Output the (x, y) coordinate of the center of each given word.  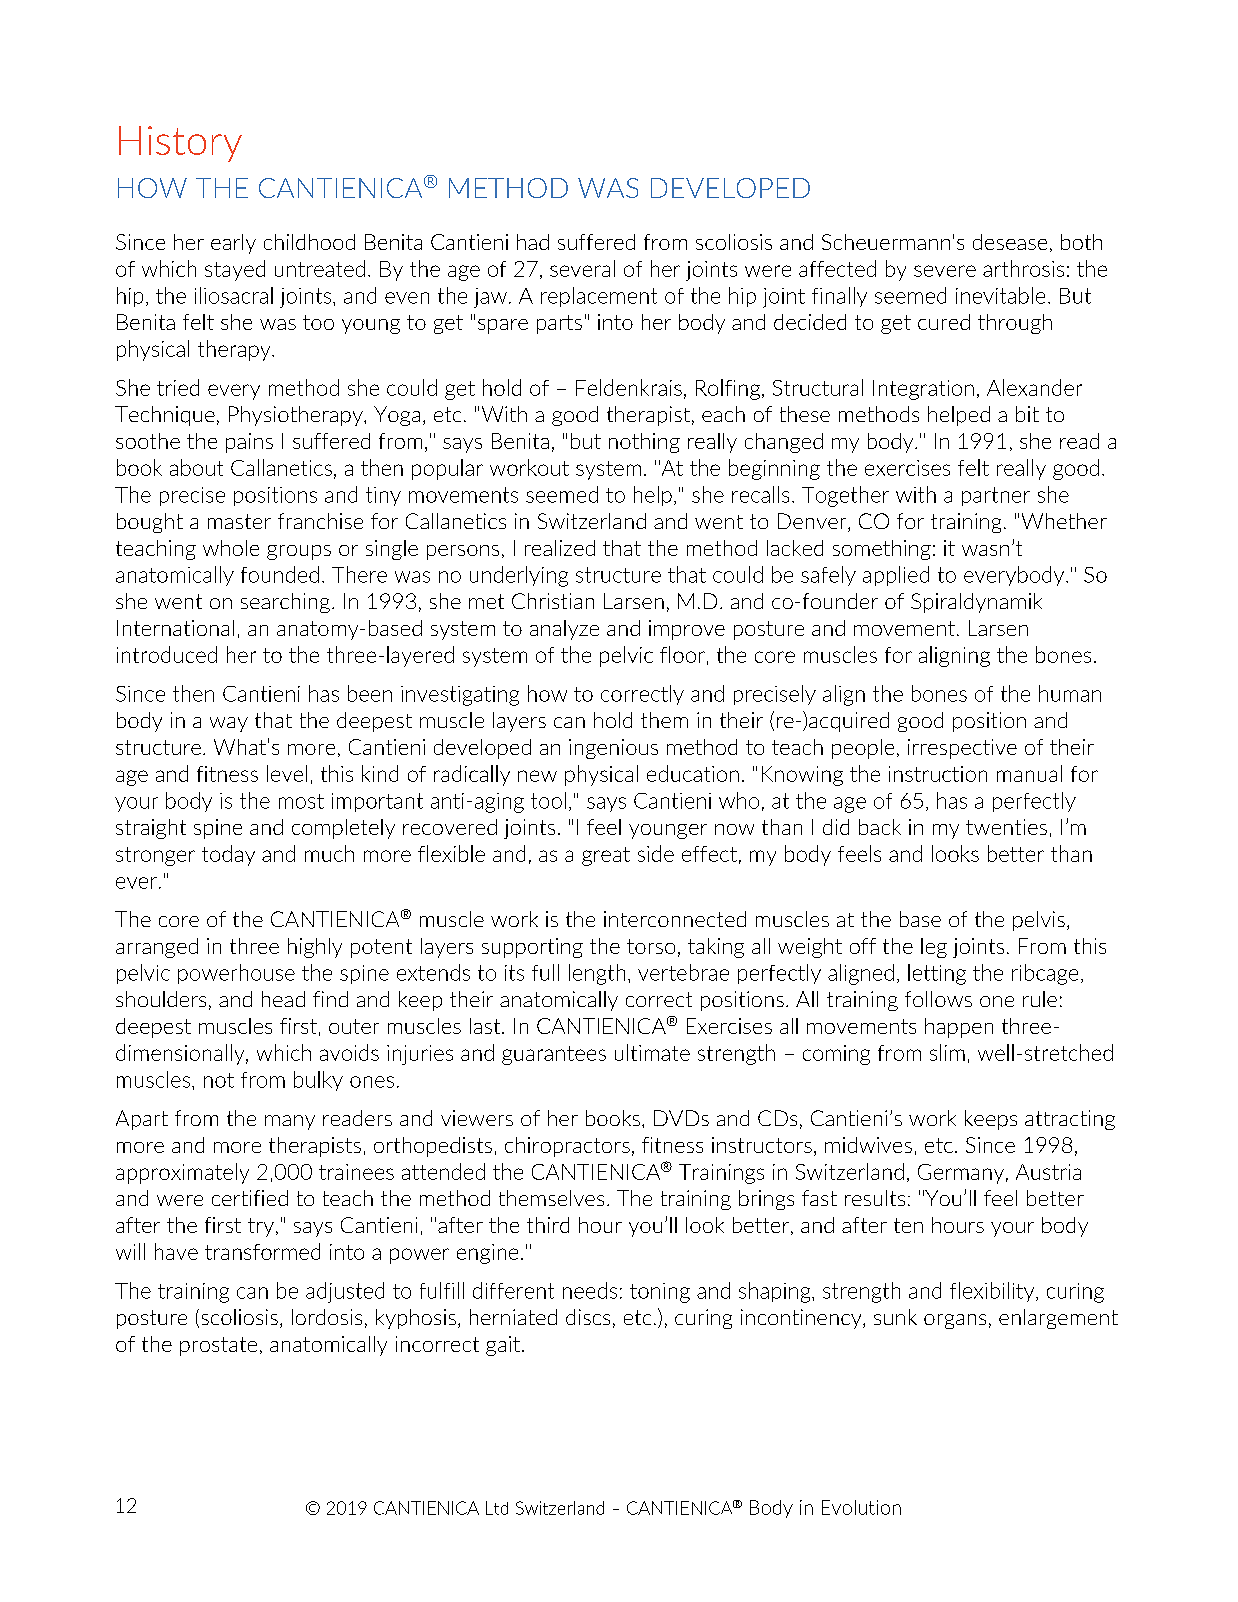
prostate (218, 1346)
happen (959, 1028)
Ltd (497, 1508)
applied (896, 576)
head (283, 999)
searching (285, 603)
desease (1010, 242)
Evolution (861, 1507)
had (533, 242)
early (233, 244)
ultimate (652, 1052)
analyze (564, 630)
